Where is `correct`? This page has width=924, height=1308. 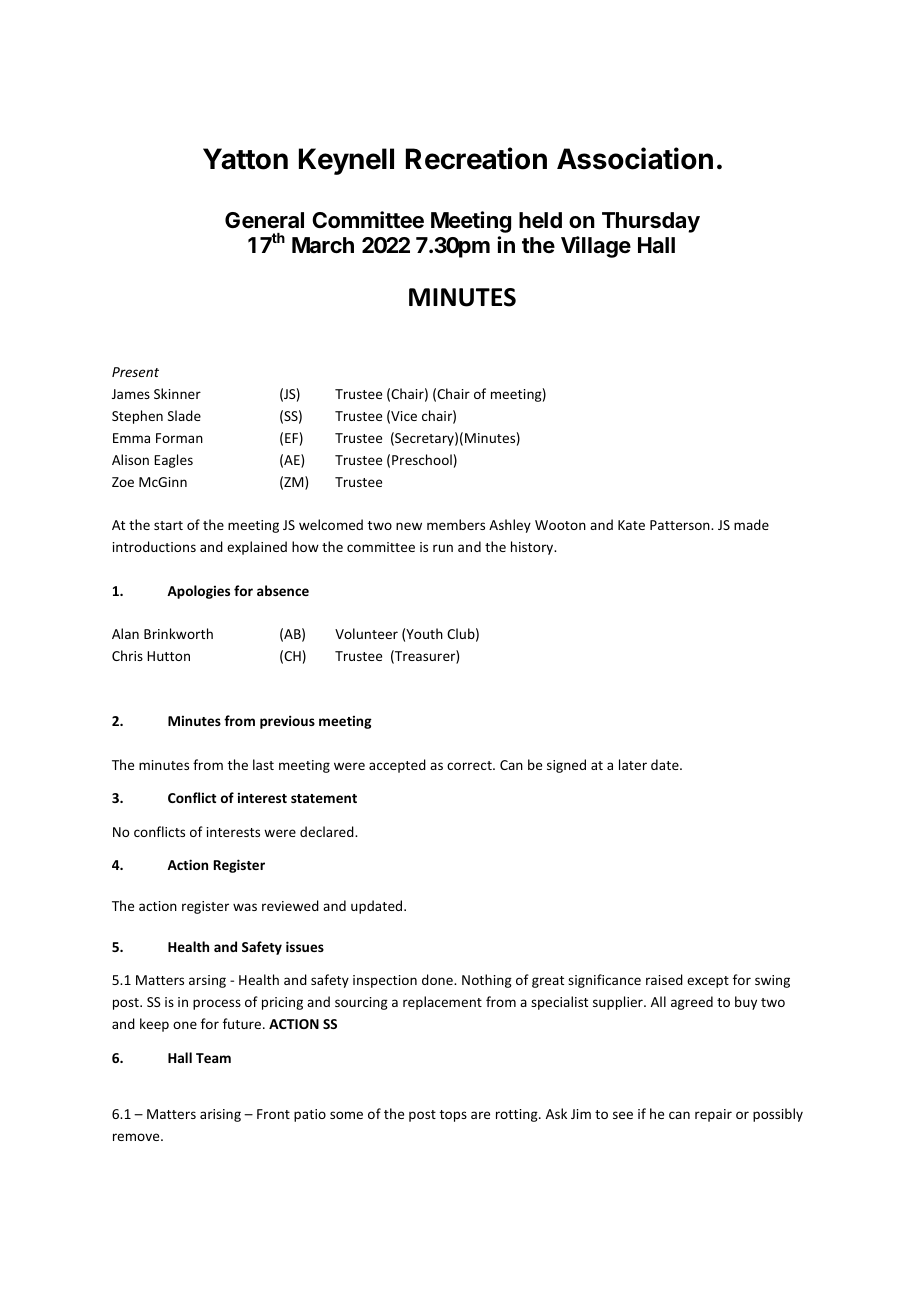
correct is located at coordinates (470, 765).
